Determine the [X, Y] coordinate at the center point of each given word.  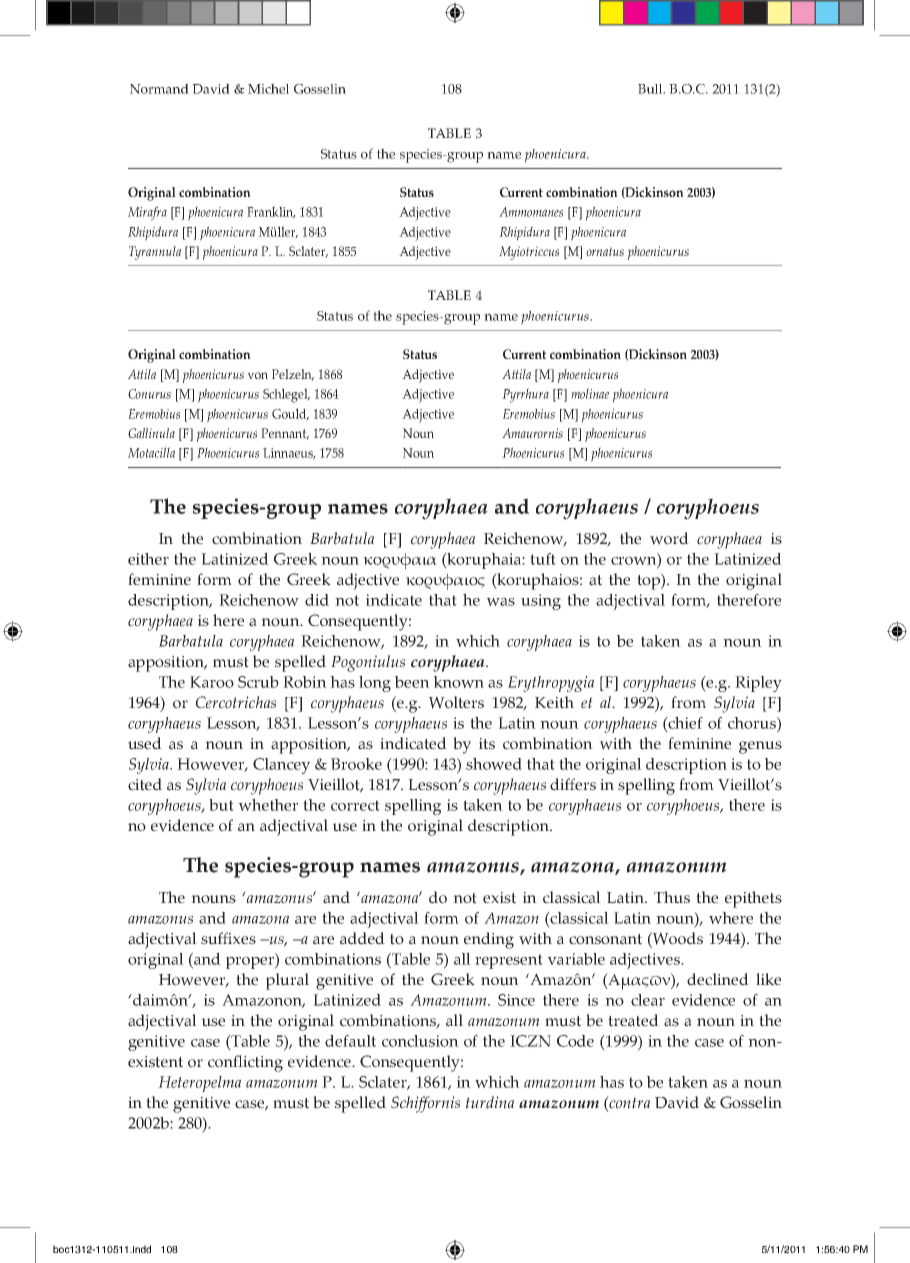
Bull [651, 89]
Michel [268, 88]
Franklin [271, 212]
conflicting [245, 1063]
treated [633, 1020]
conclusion [420, 1041]
